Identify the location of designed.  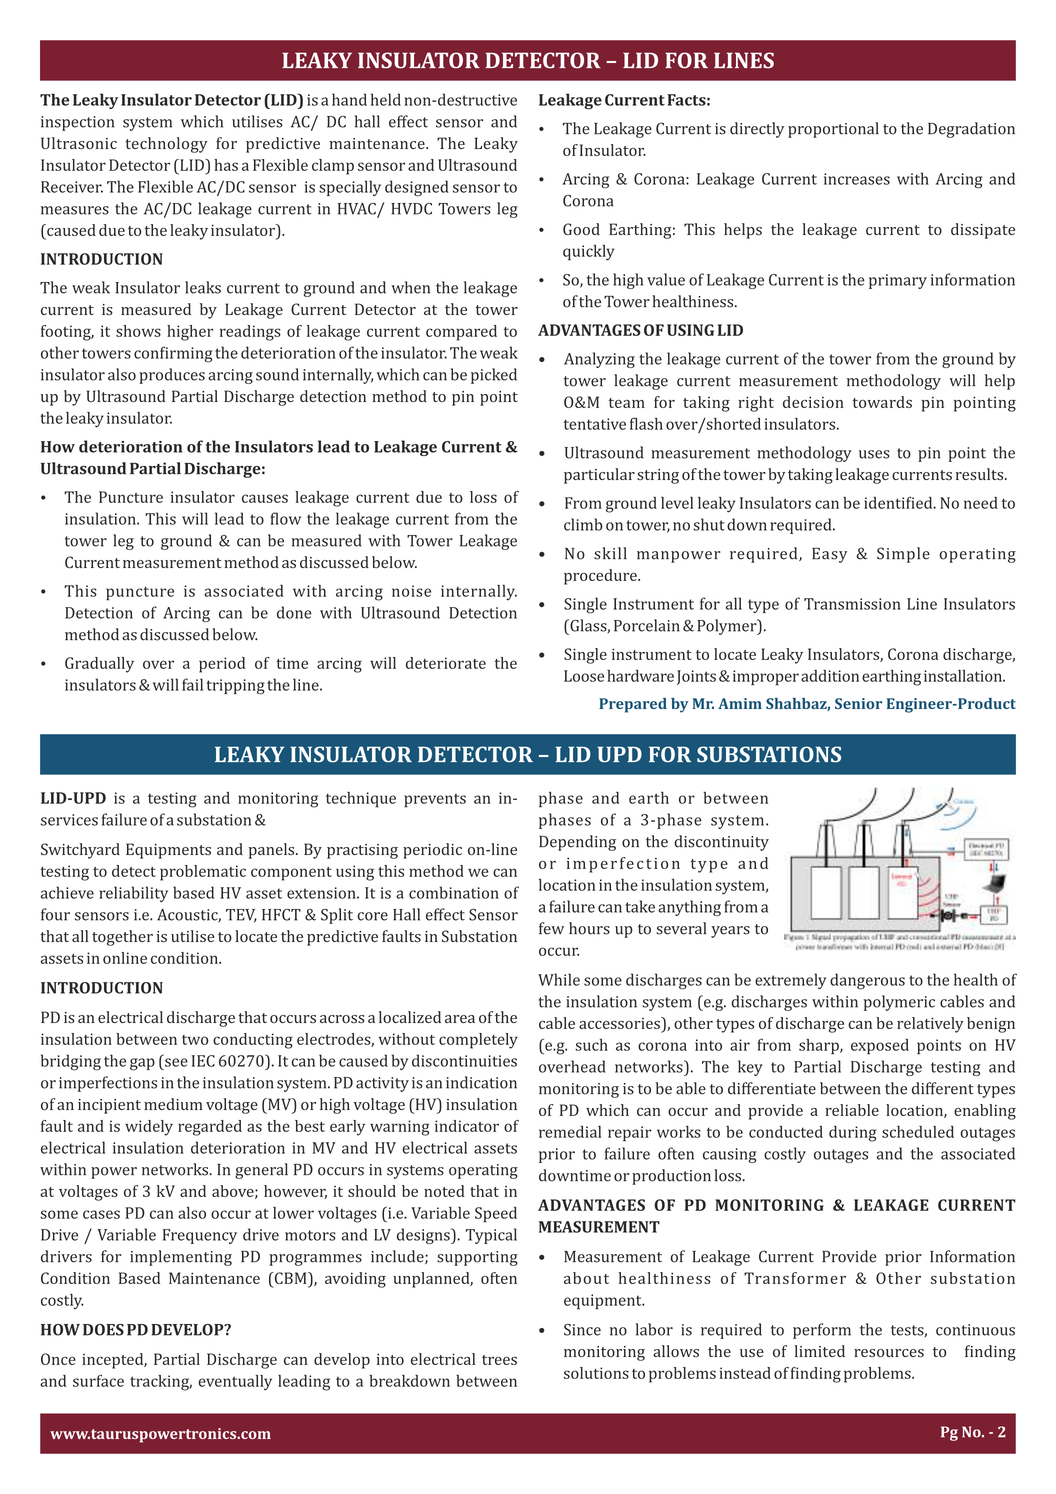
(417, 188).
